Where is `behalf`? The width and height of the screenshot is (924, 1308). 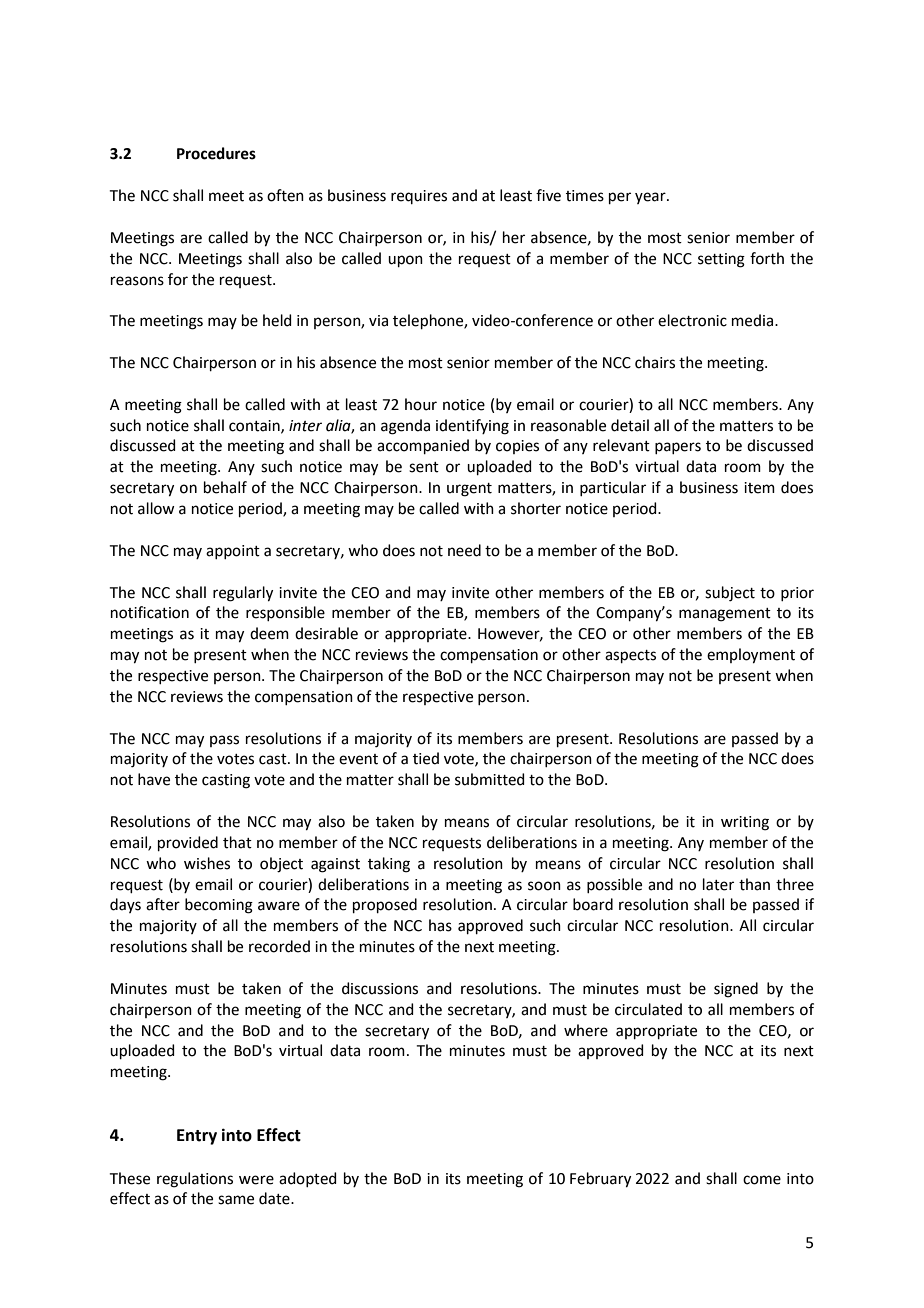 behalf is located at coordinates (225, 487).
